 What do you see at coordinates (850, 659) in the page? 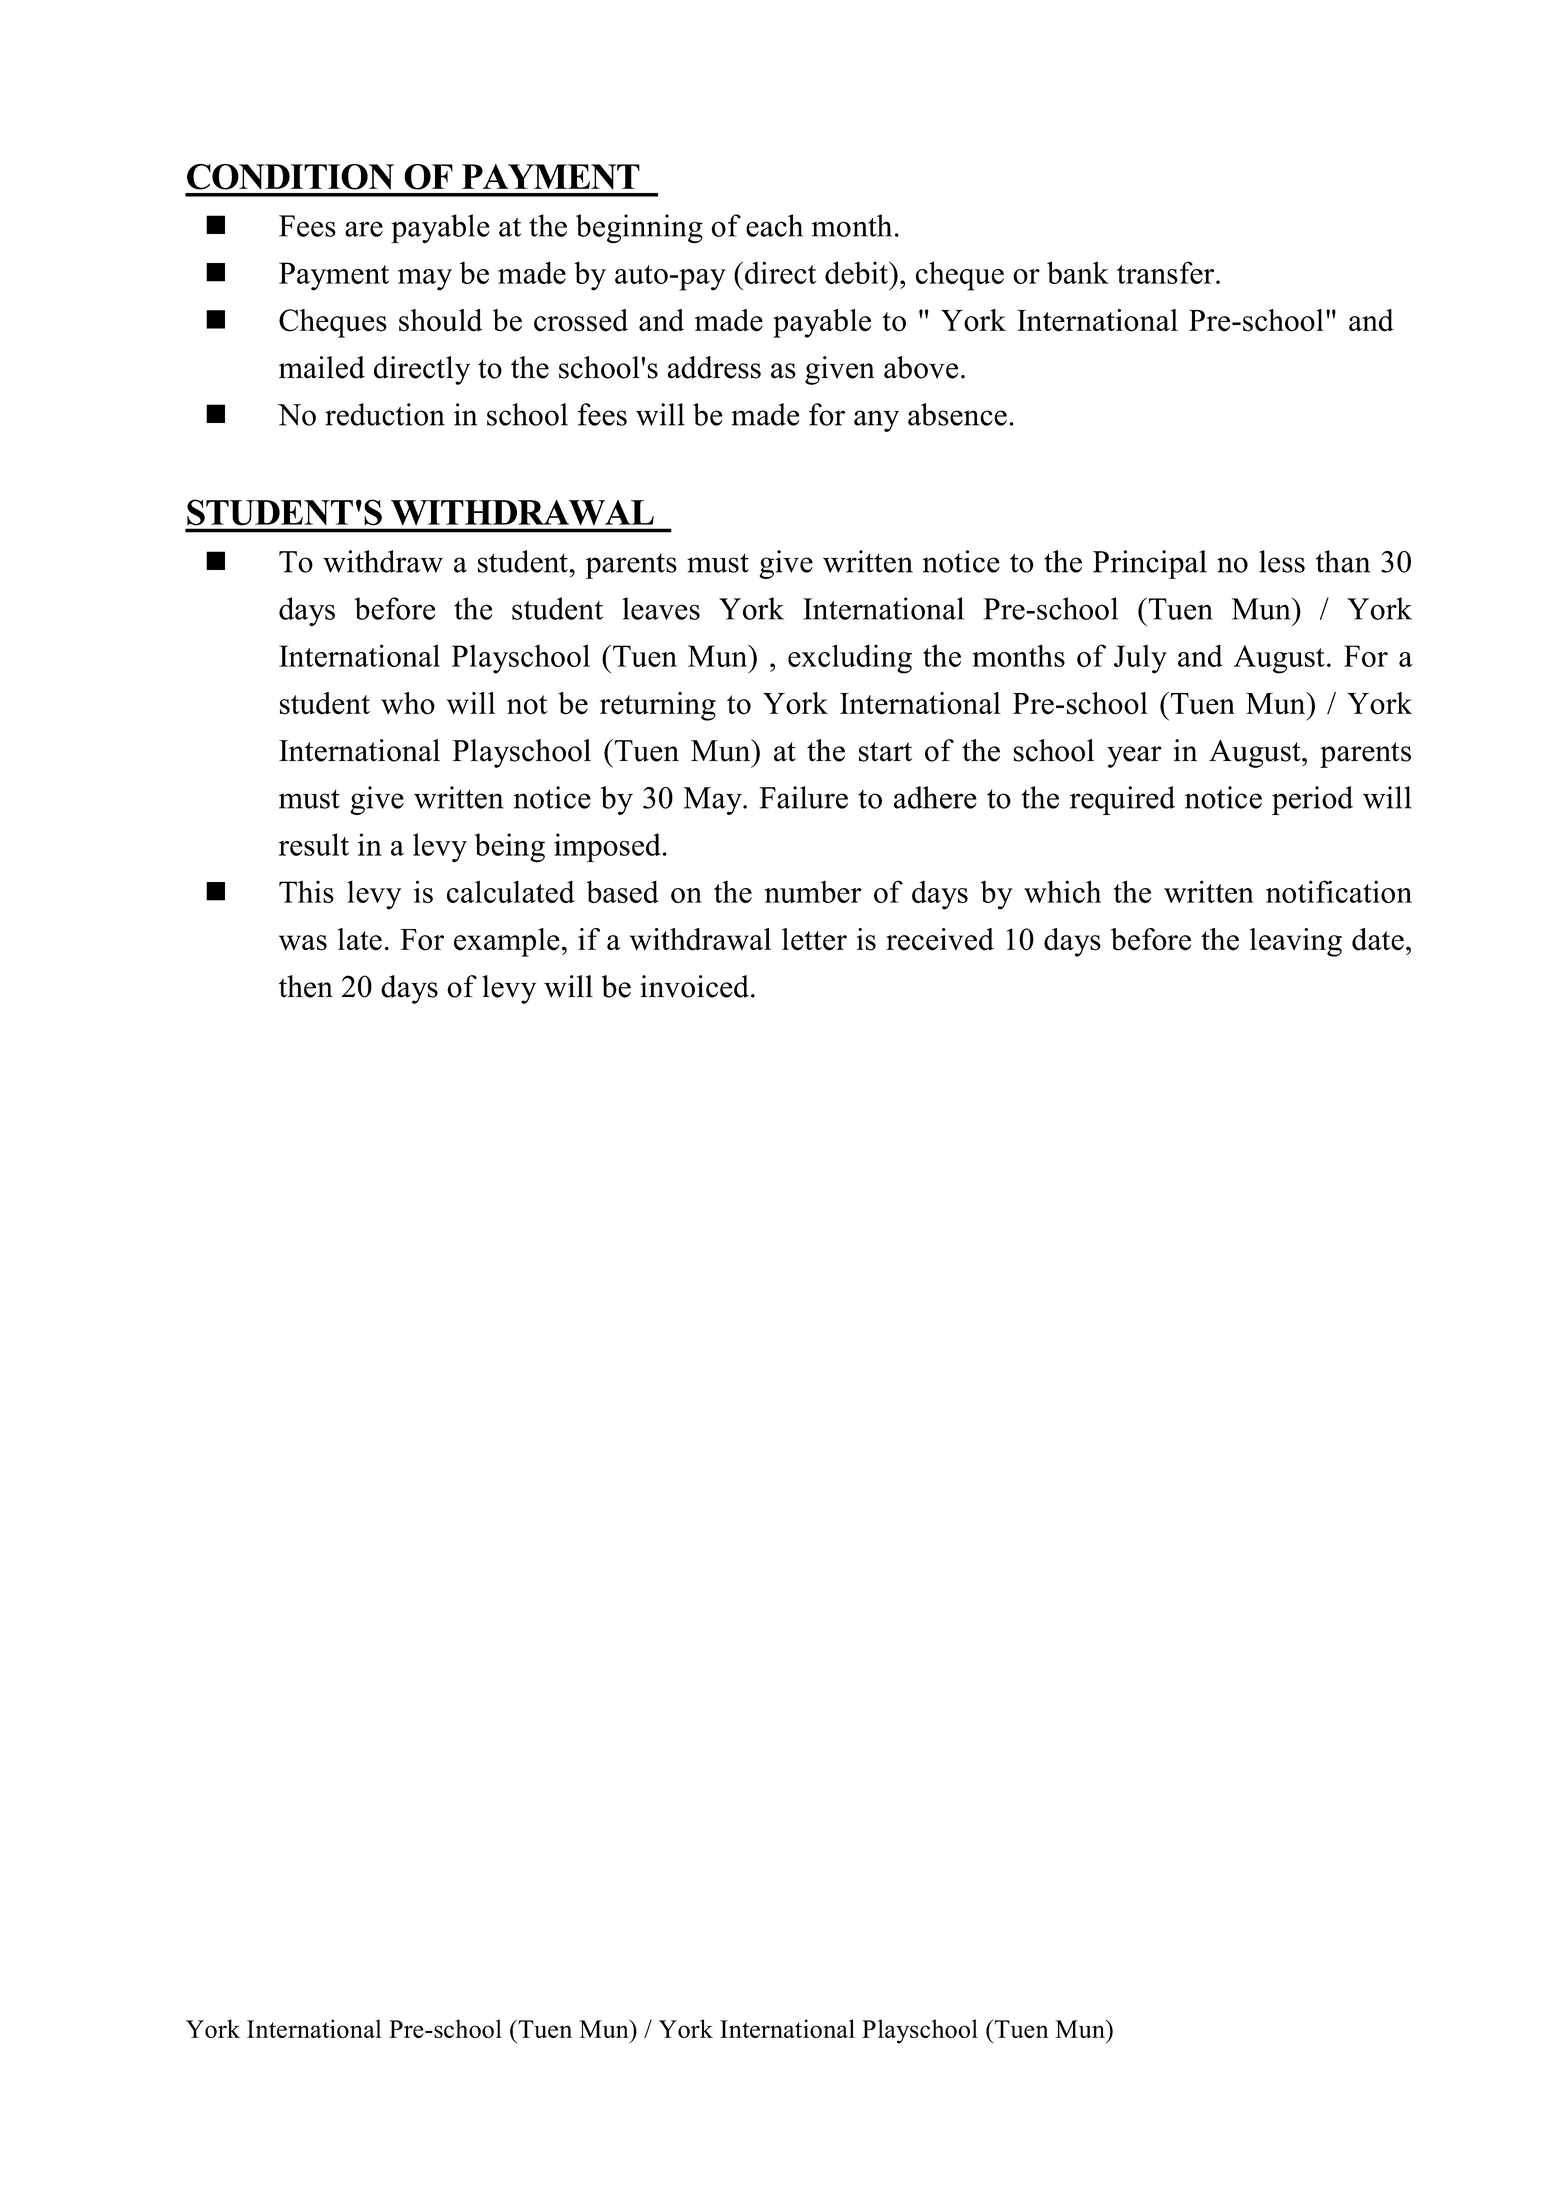
I see `excluding` at bounding box center [850, 659].
